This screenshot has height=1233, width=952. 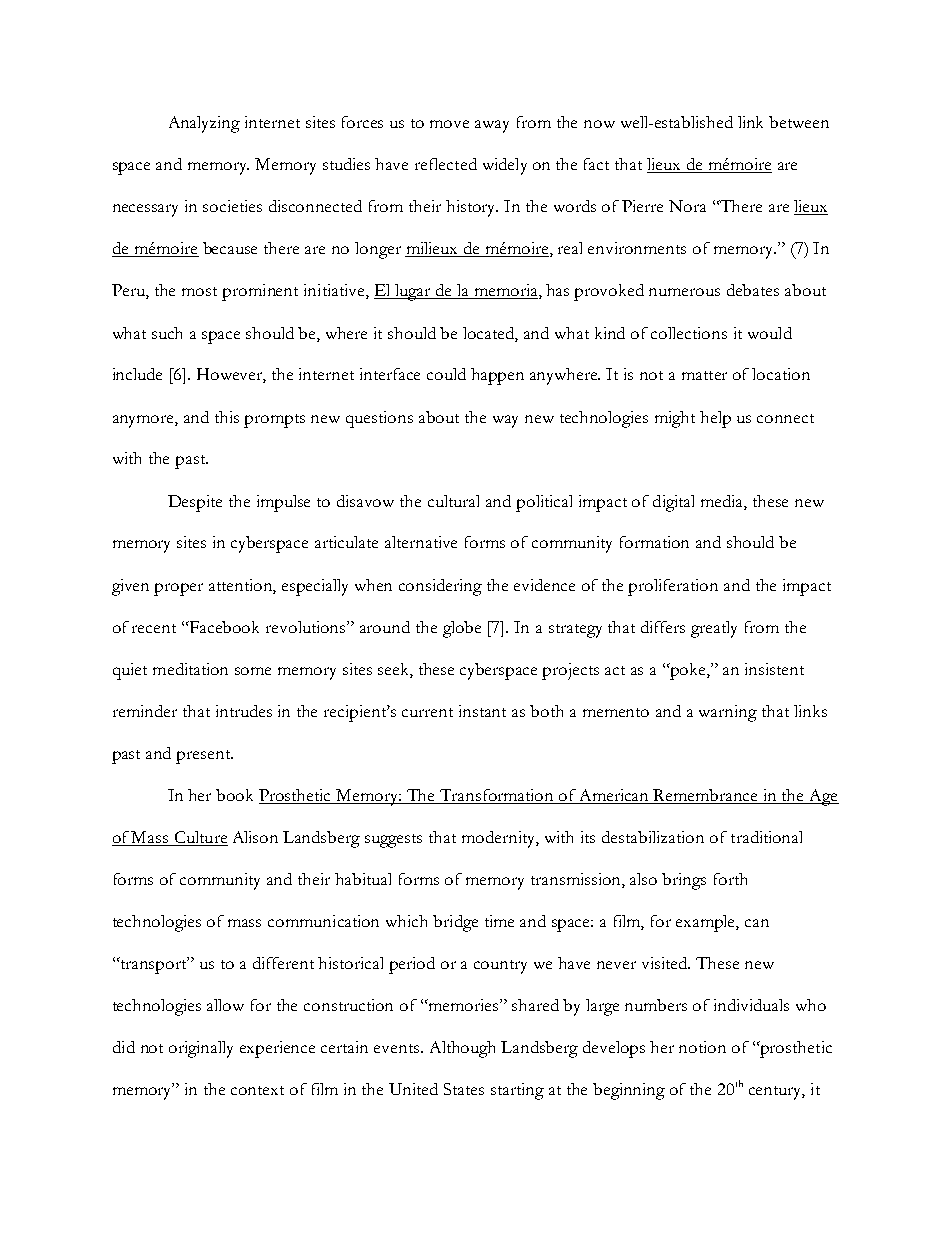 What do you see at coordinates (446, 164) in the screenshot?
I see `reflected` at bounding box center [446, 164].
